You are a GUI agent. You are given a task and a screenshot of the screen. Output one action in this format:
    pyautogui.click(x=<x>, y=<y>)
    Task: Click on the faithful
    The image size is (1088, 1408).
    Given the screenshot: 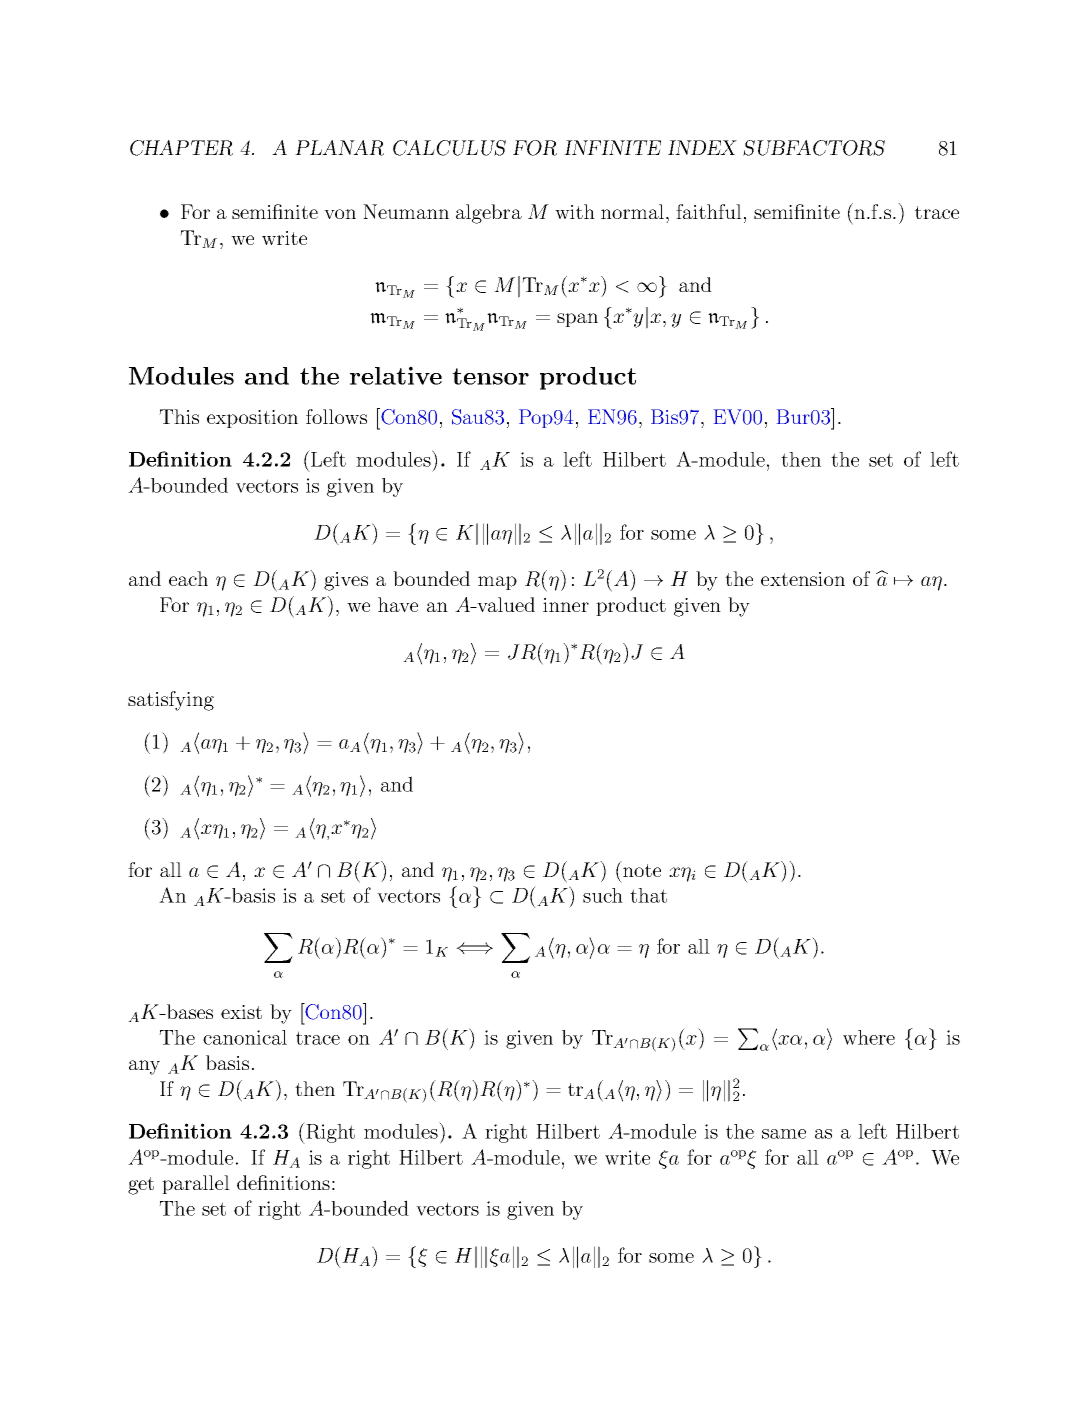 What is the action you would take?
    pyautogui.click(x=709, y=211)
